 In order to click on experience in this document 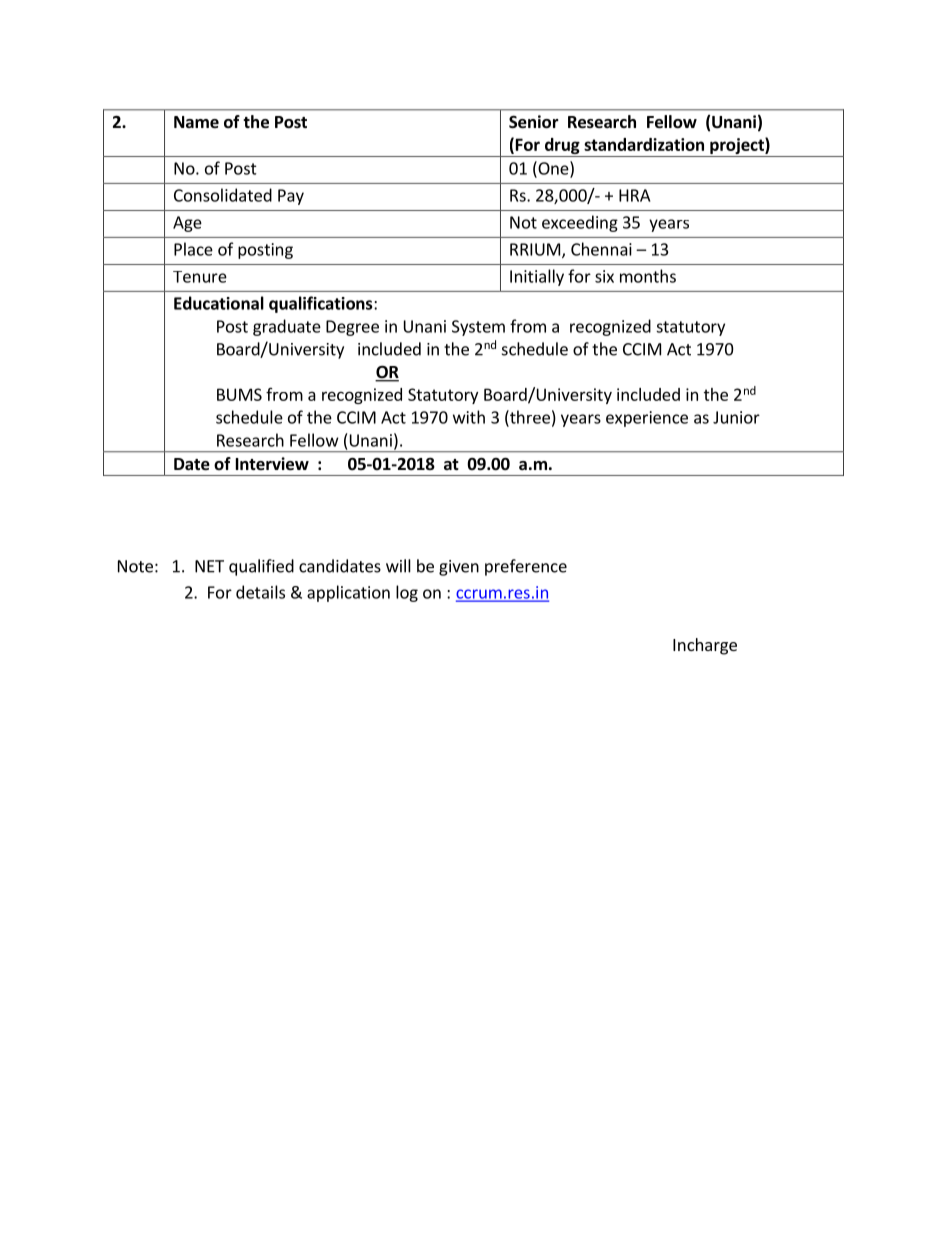, I will do `click(647, 419)`.
